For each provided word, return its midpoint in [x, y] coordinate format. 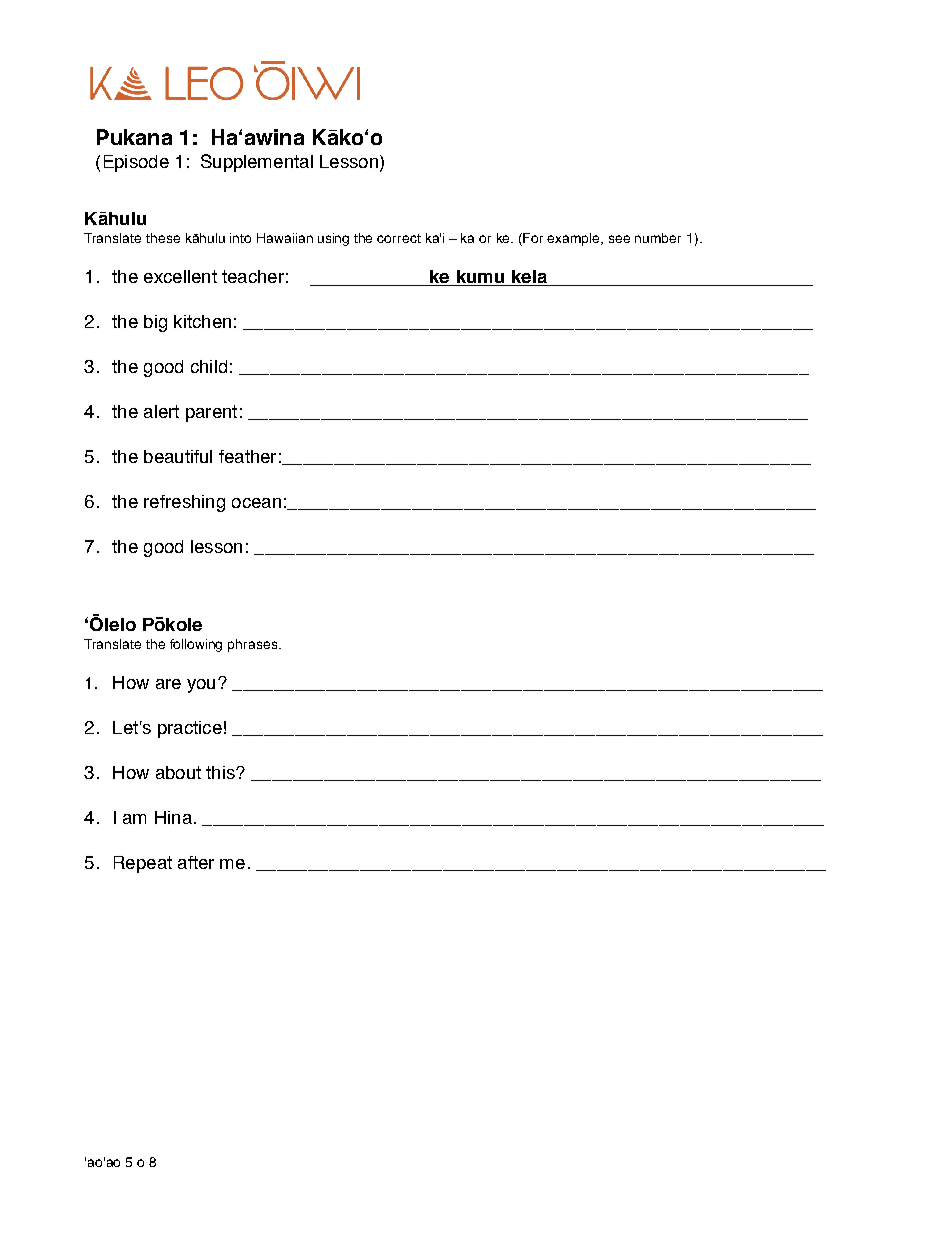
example [575, 239]
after [196, 862]
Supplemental [257, 163]
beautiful [178, 456]
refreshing [184, 503]
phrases [254, 645]
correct [399, 238]
